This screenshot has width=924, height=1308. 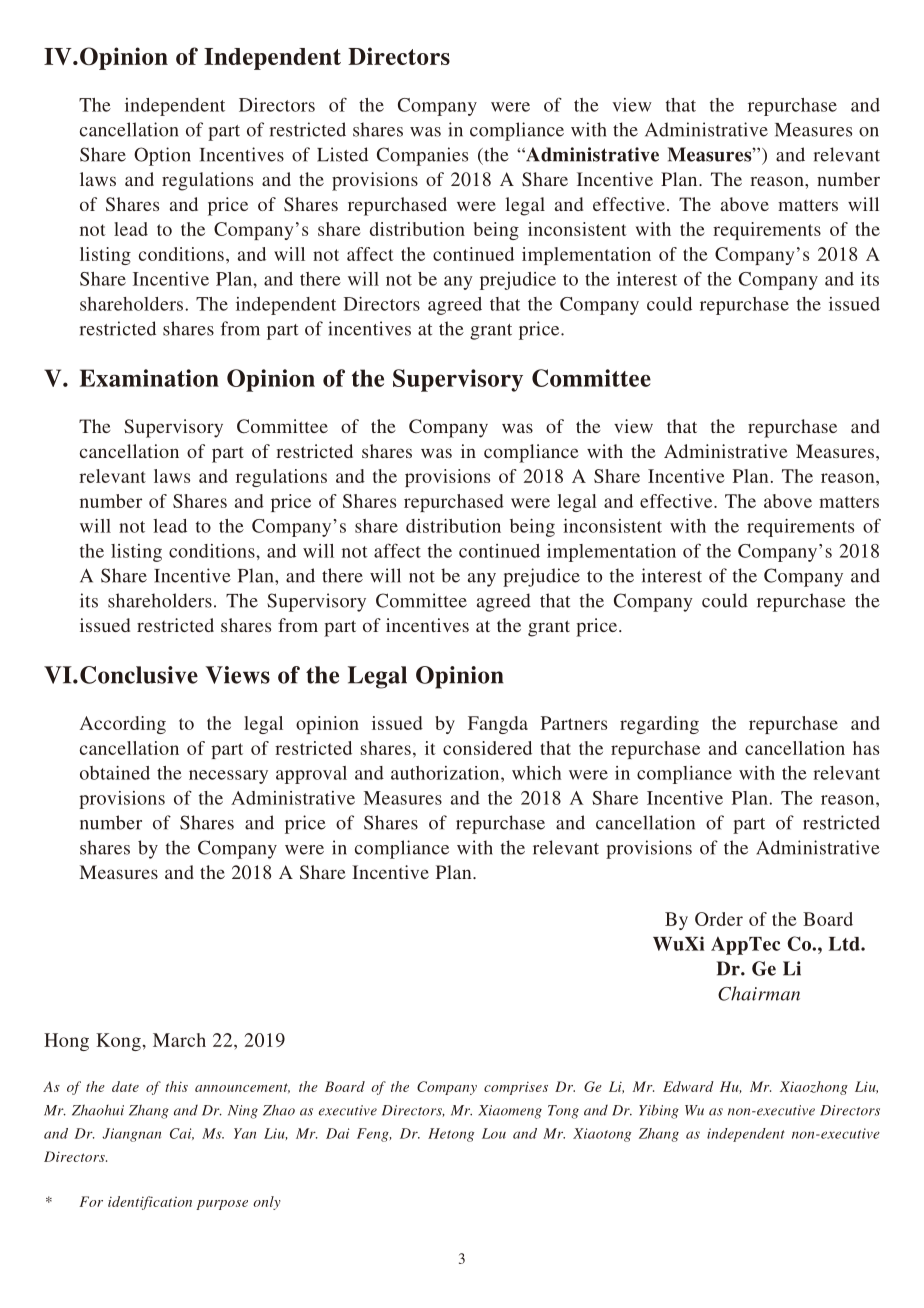 I want to click on Examination, so click(x=149, y=378).
